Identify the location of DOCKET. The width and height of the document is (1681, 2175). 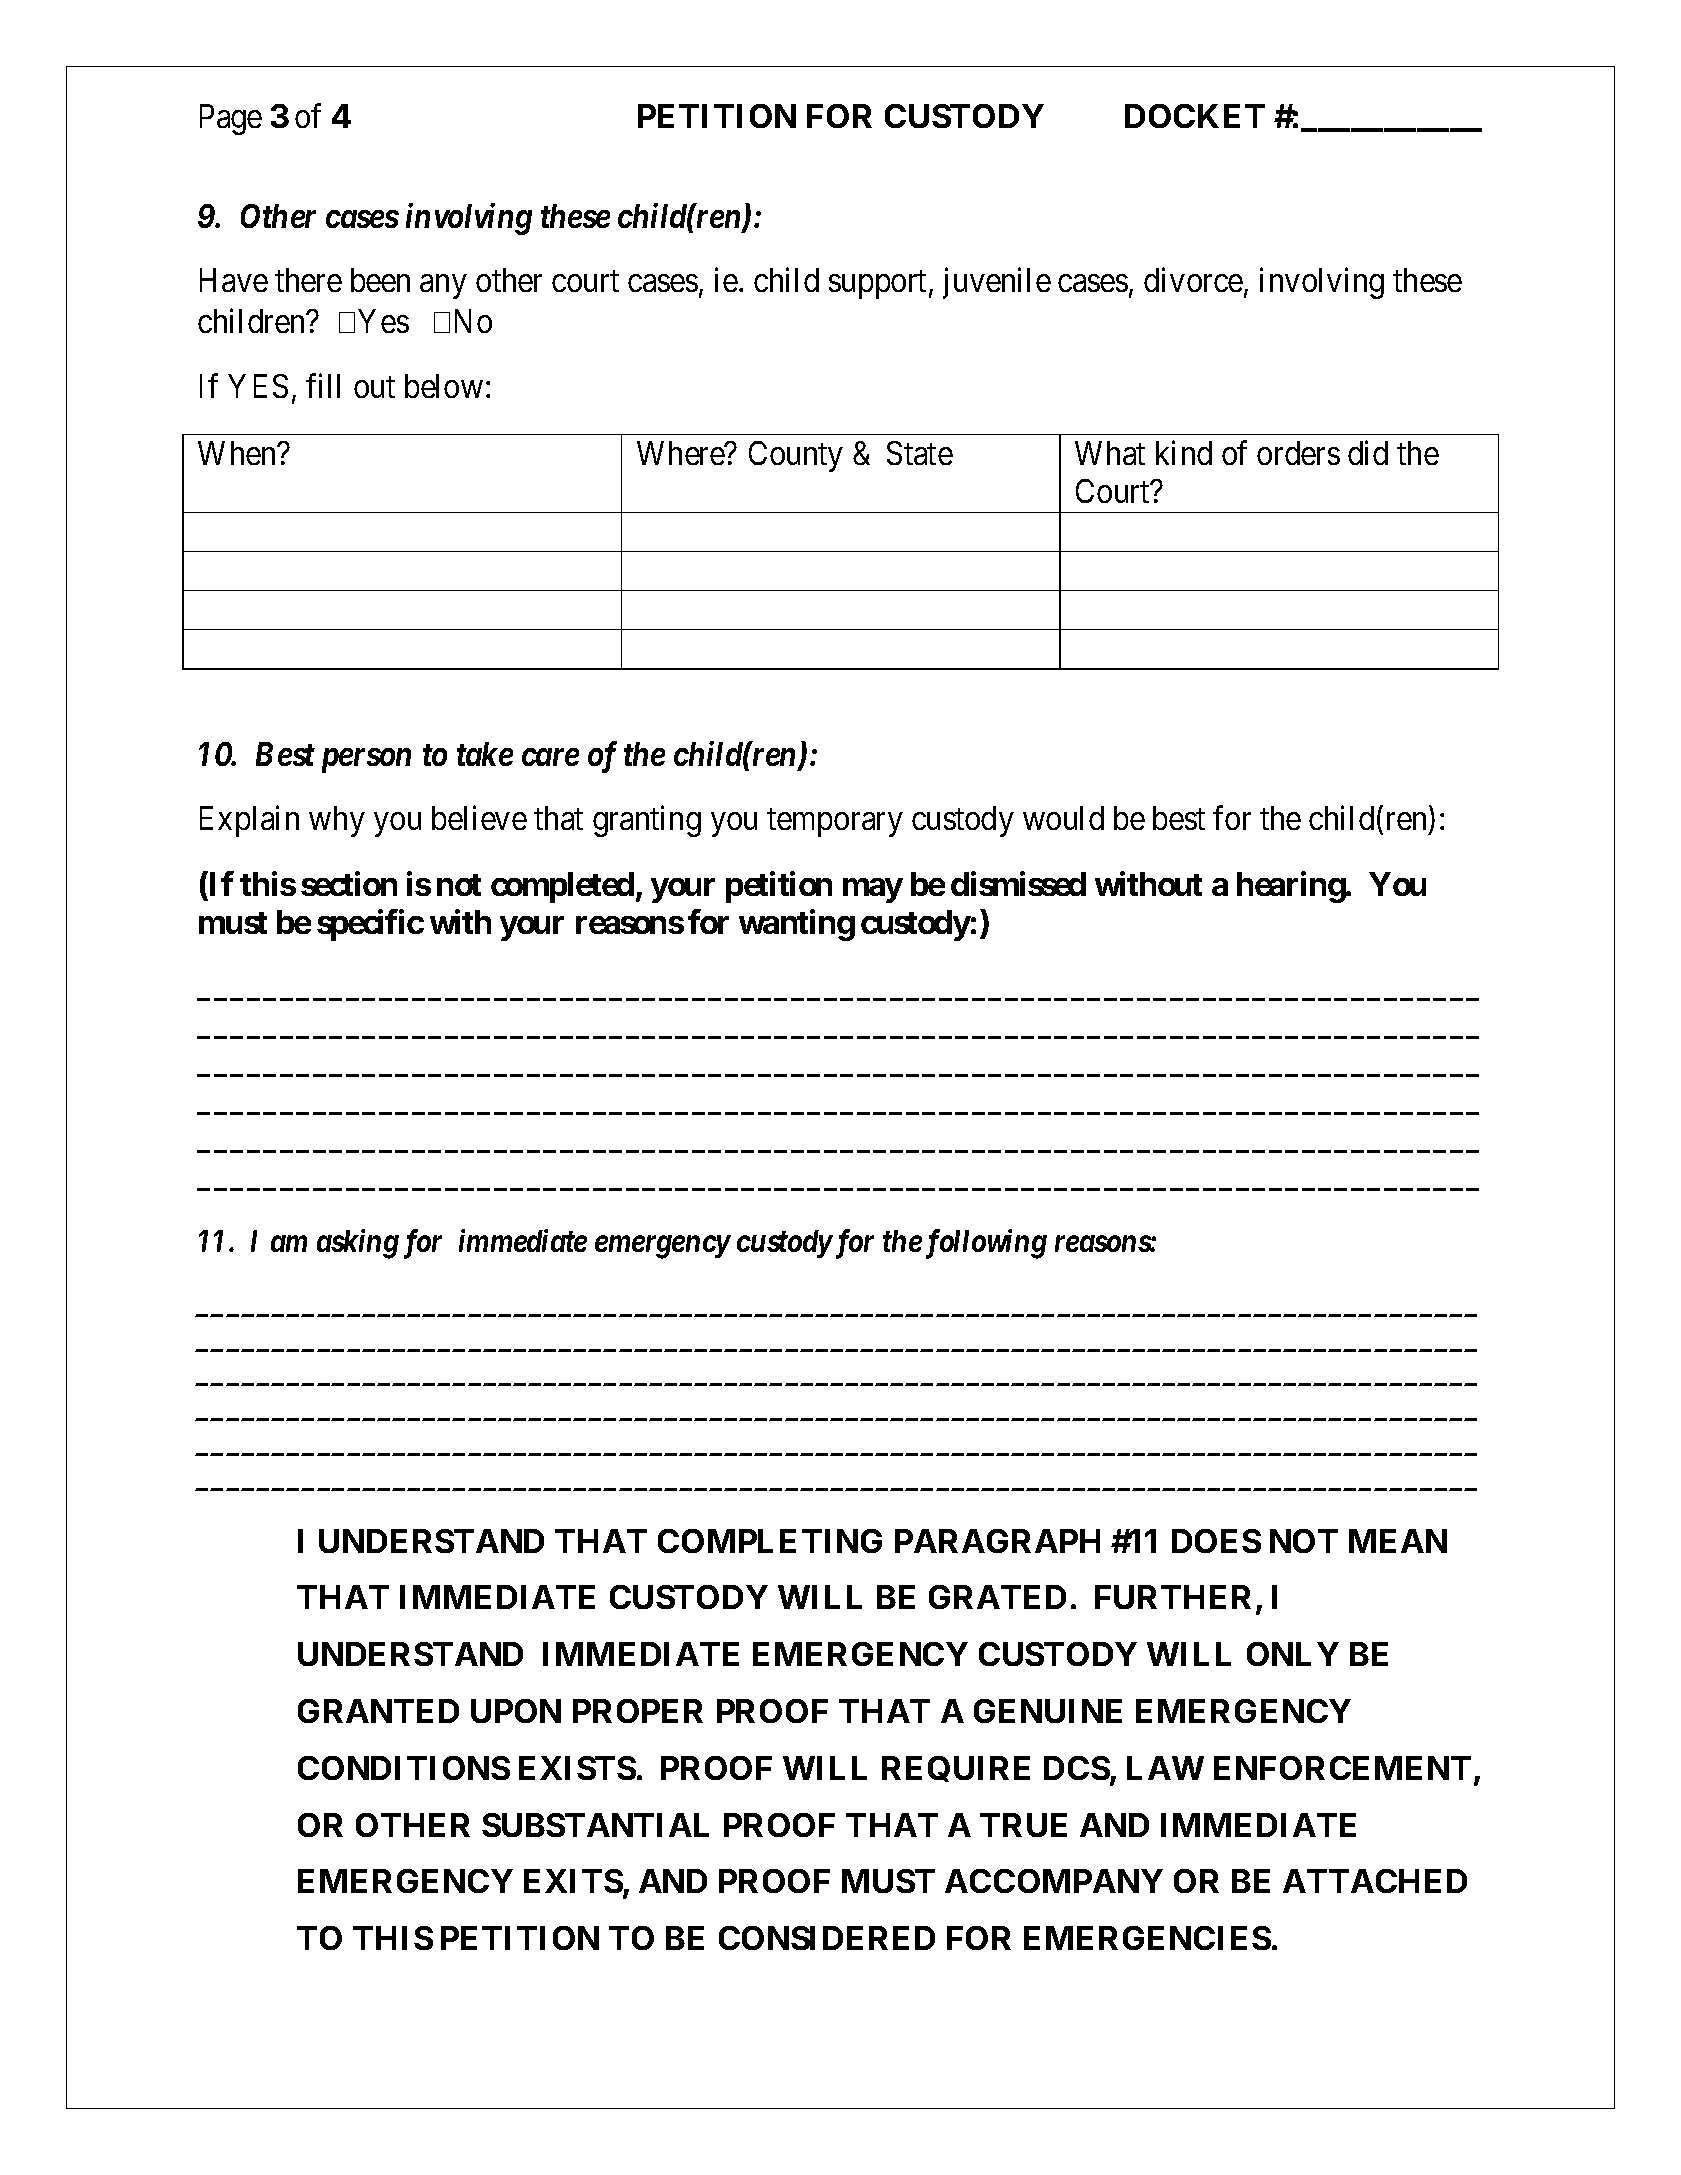
(1195, 116).
